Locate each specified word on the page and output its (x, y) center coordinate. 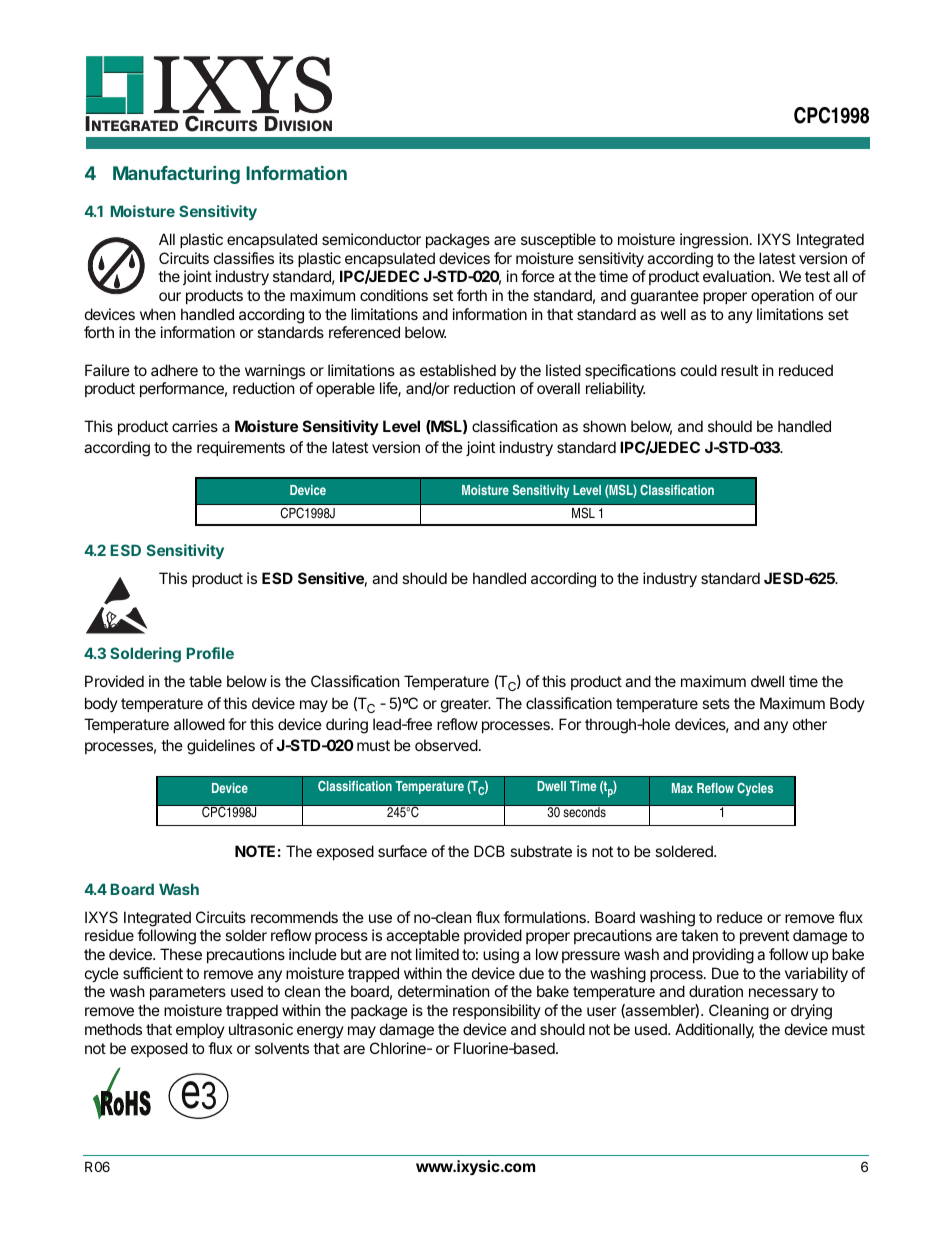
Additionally (714, 1030)
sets (716, 703)
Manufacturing (176, 175)
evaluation (738, 276)
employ (200, 1030)
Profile (210, 653)
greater (466, 705)
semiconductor (371, 239)
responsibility (497, 1011)
